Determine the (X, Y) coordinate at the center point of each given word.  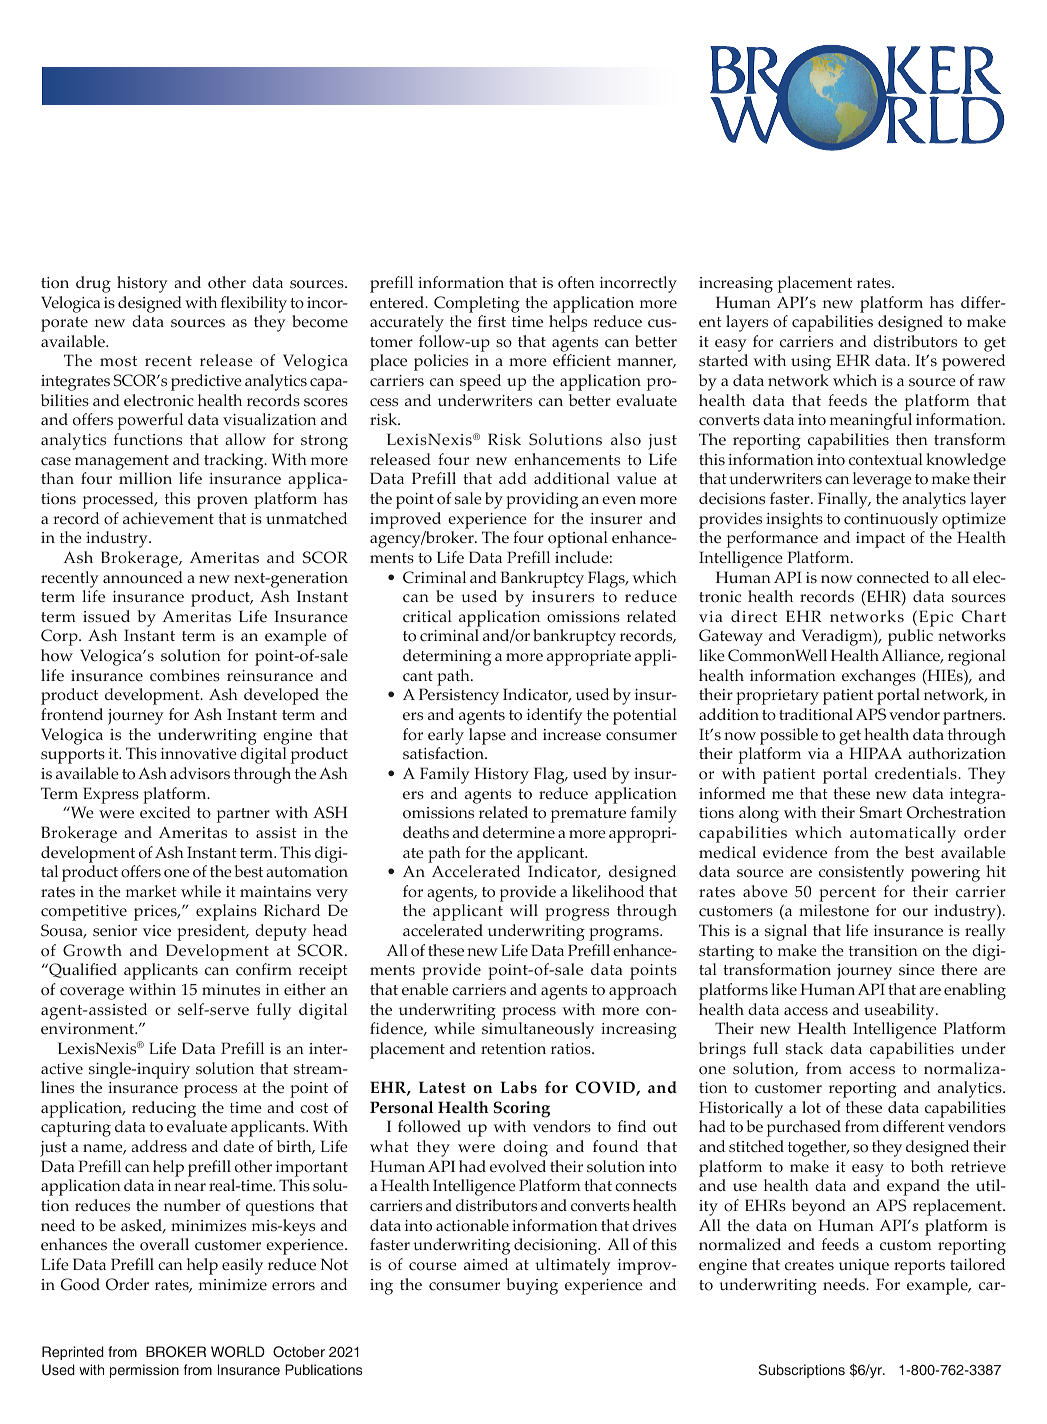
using (811, 363)
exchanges (879, 677)
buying (532, 1286)
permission (144, 1371)
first (492, 321)
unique (864, 1267)
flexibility (254, 304)
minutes (231, 990)
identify (555, 716)
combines (185, 675)
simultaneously (538, 1030)
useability (900, 1011)
